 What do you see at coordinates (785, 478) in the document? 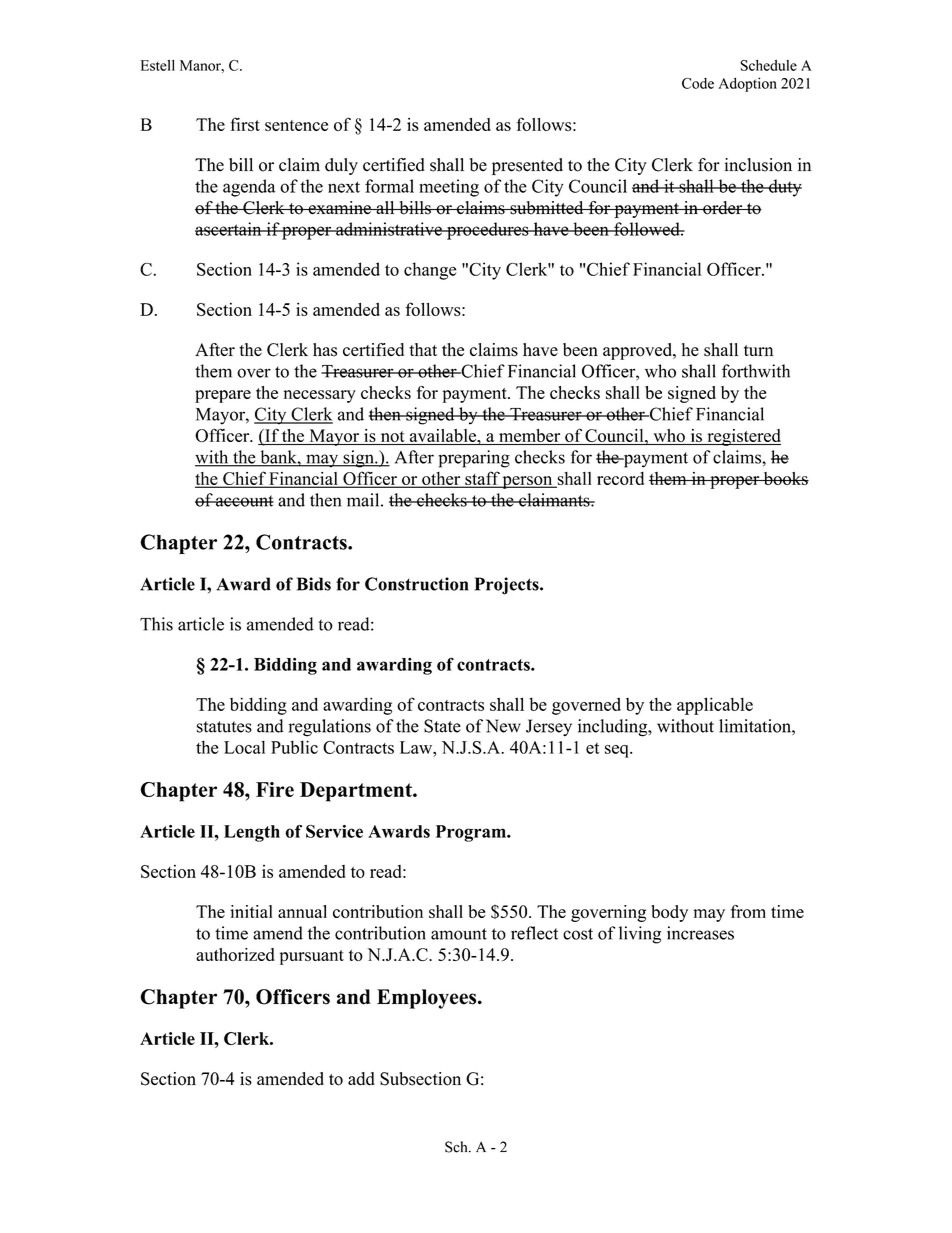
I see `books` at bounding box center [785, 478].
